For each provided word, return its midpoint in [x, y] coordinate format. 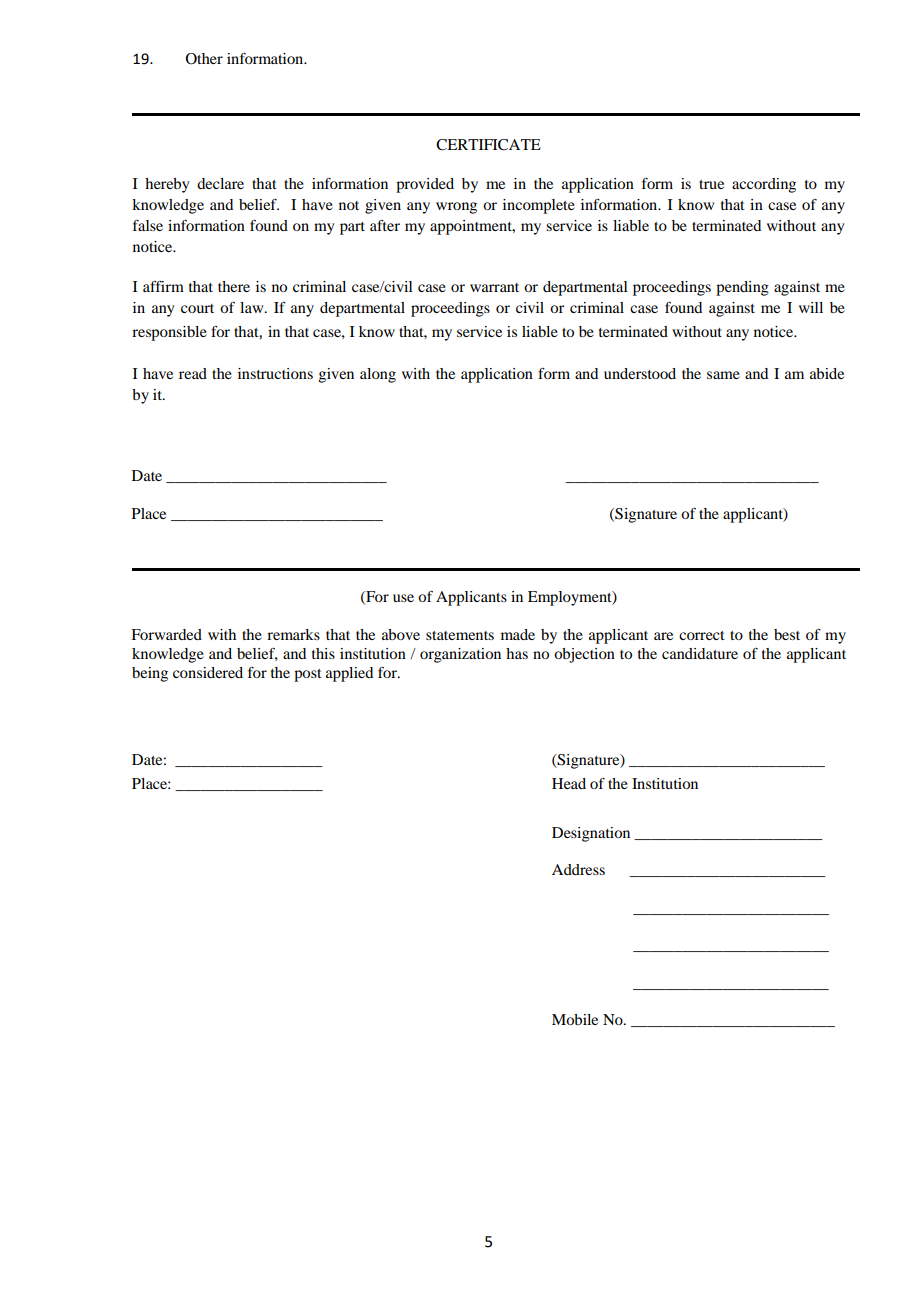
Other [204, 59]
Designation [591, 834]
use [403, 598]
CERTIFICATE [488, 145]
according [764, 185]
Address [578, 869]
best [787, 634]
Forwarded [166, 634]
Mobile [575, 1019]
